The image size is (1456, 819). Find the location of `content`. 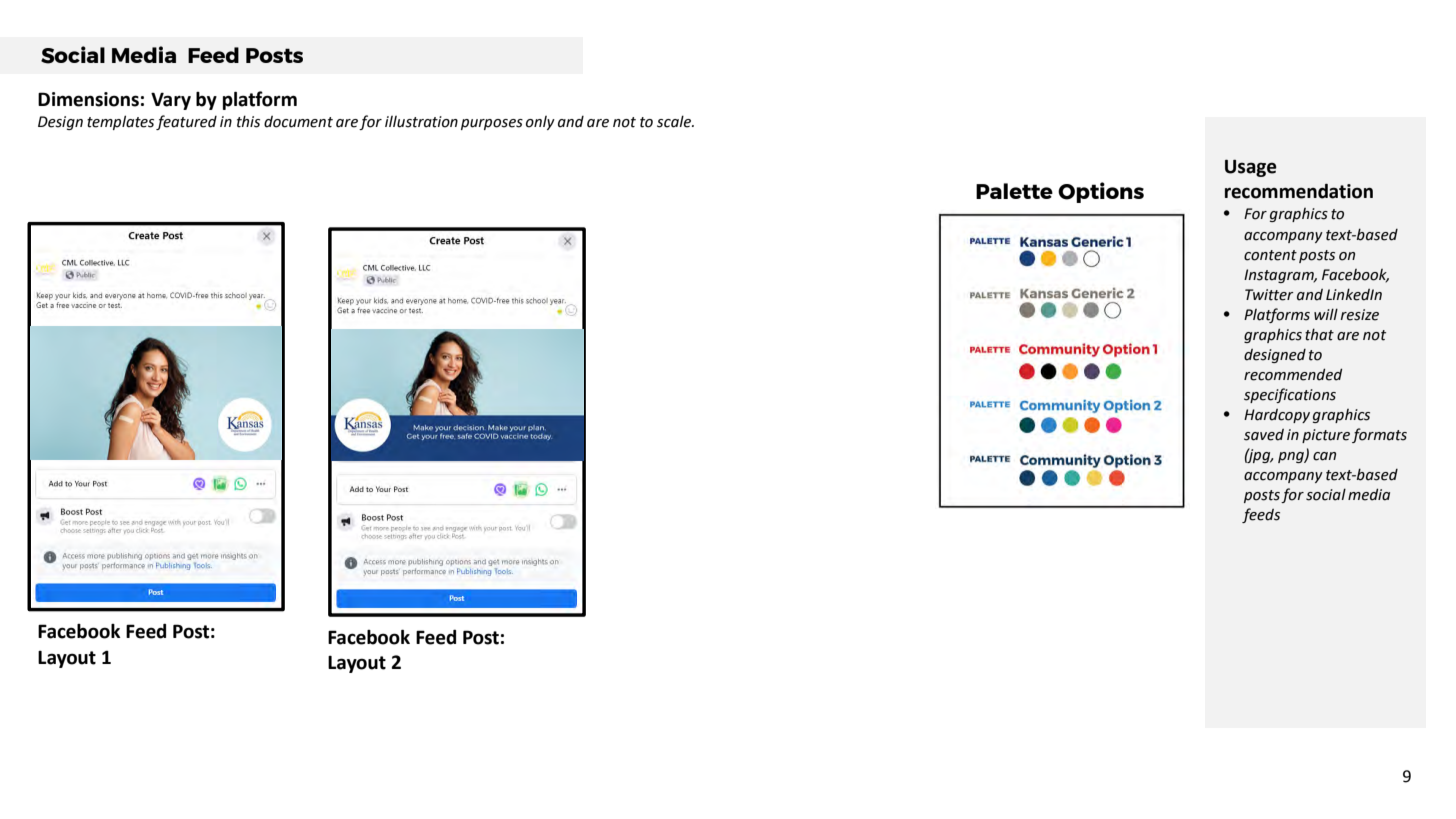

content is located at coordinates (1270, 255).
